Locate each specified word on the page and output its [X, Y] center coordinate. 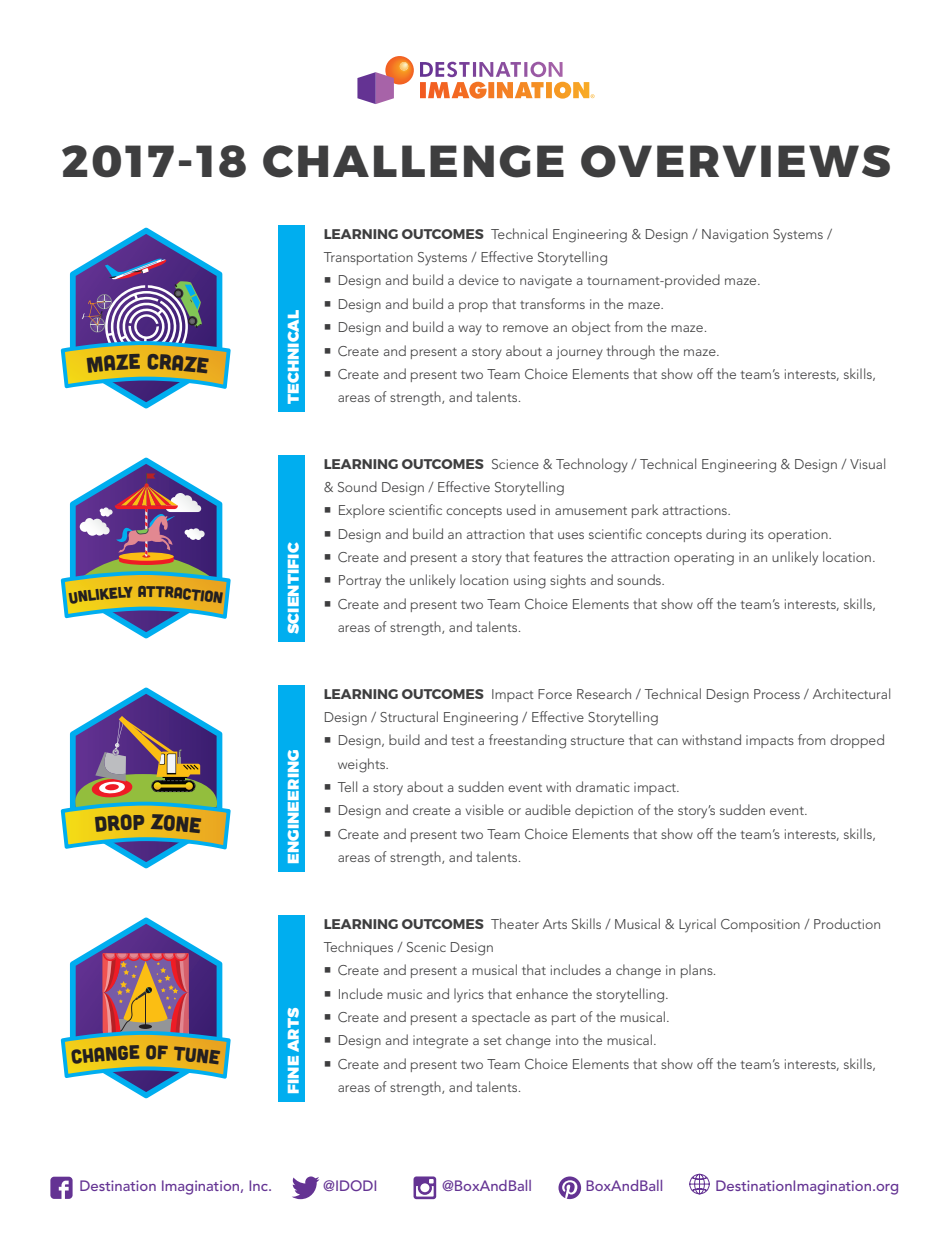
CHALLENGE [413, 161]
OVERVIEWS [735, 161]
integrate [440, 1042]
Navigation [735, 236]
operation [799, 535]
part [564, 1019]
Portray [360, 582]
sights [568, 581]
